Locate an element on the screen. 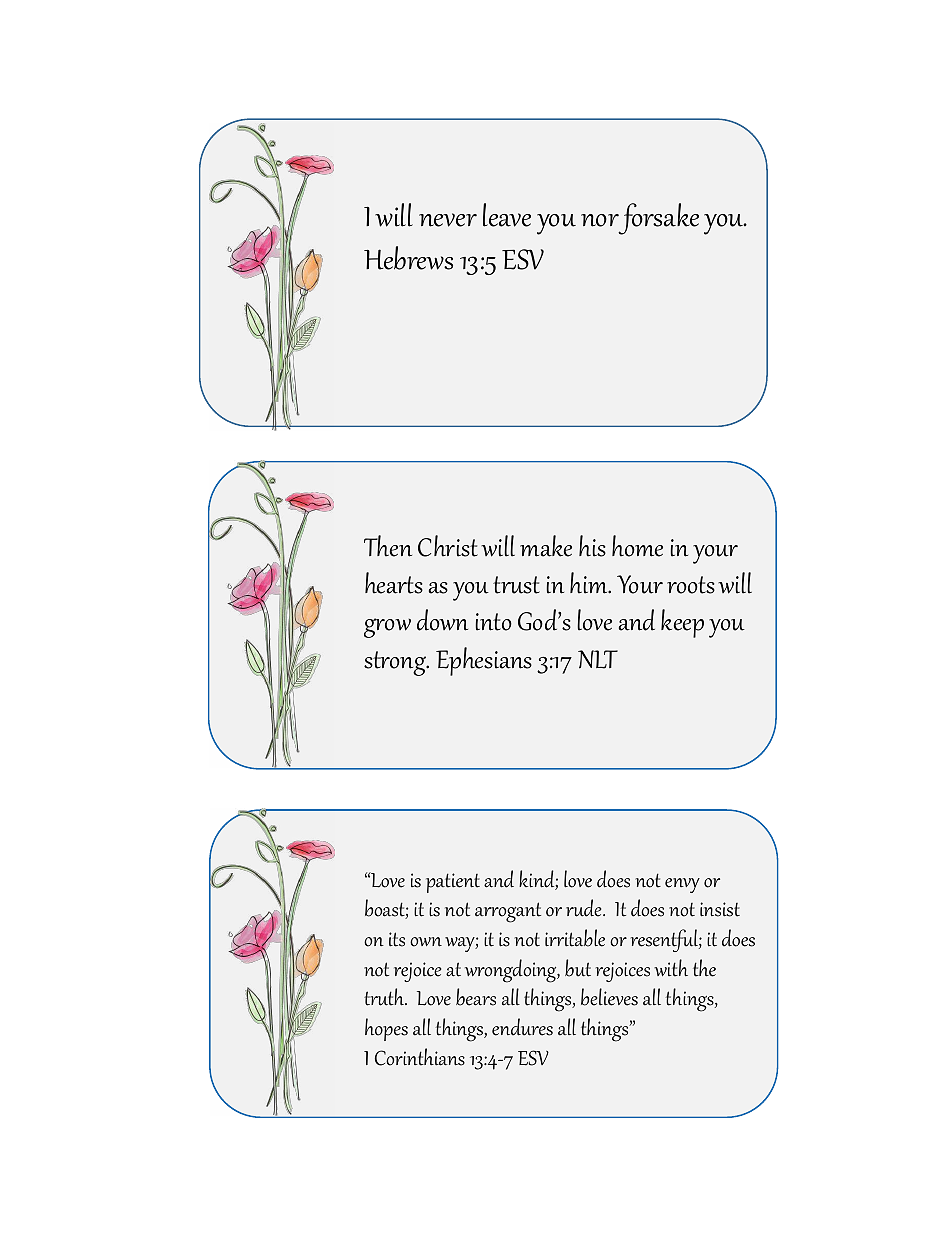 The image size is (952, 1233). Christ is located at coordinates (448, 546).
